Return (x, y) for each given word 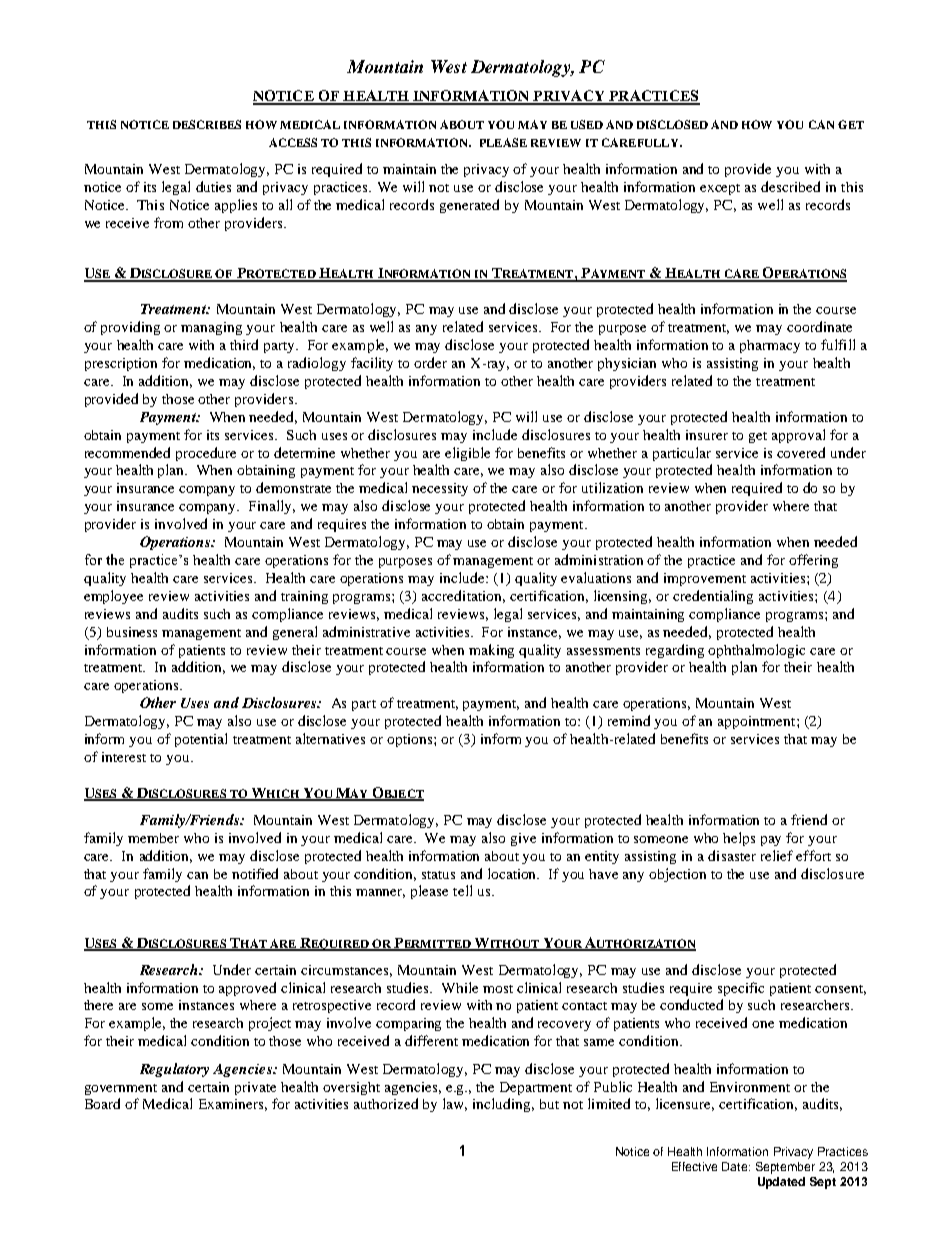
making (491, 651)
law (455, 1104)
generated (469, 206)
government (121, 1089)
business (132, 632)
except (720, 189)
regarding (675, 651)
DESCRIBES (207, 124)
